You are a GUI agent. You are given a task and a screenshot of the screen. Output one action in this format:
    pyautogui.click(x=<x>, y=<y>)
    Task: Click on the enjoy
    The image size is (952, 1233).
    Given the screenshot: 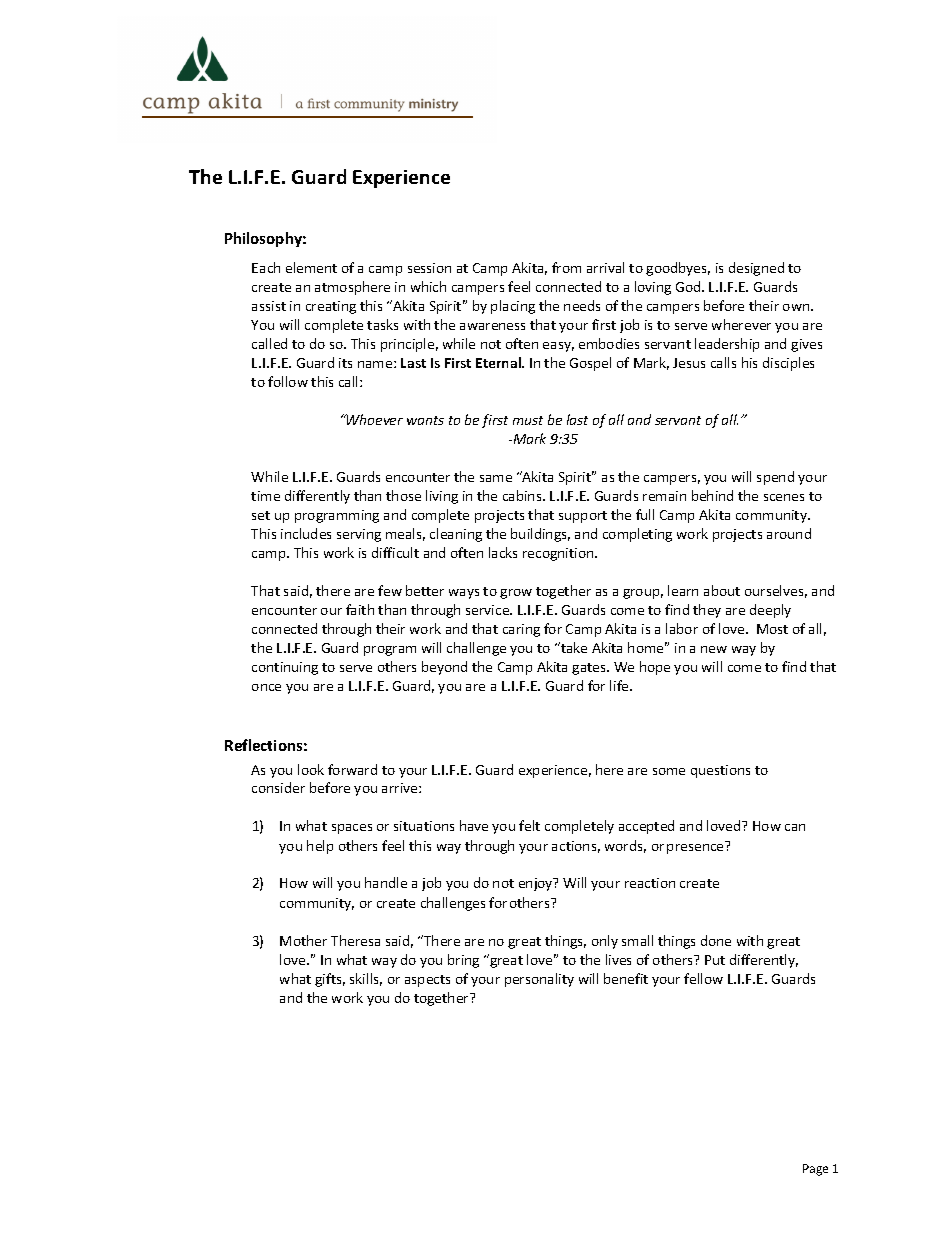 What is the action you would take?
    pyautogui.click(x=537, y=884)
